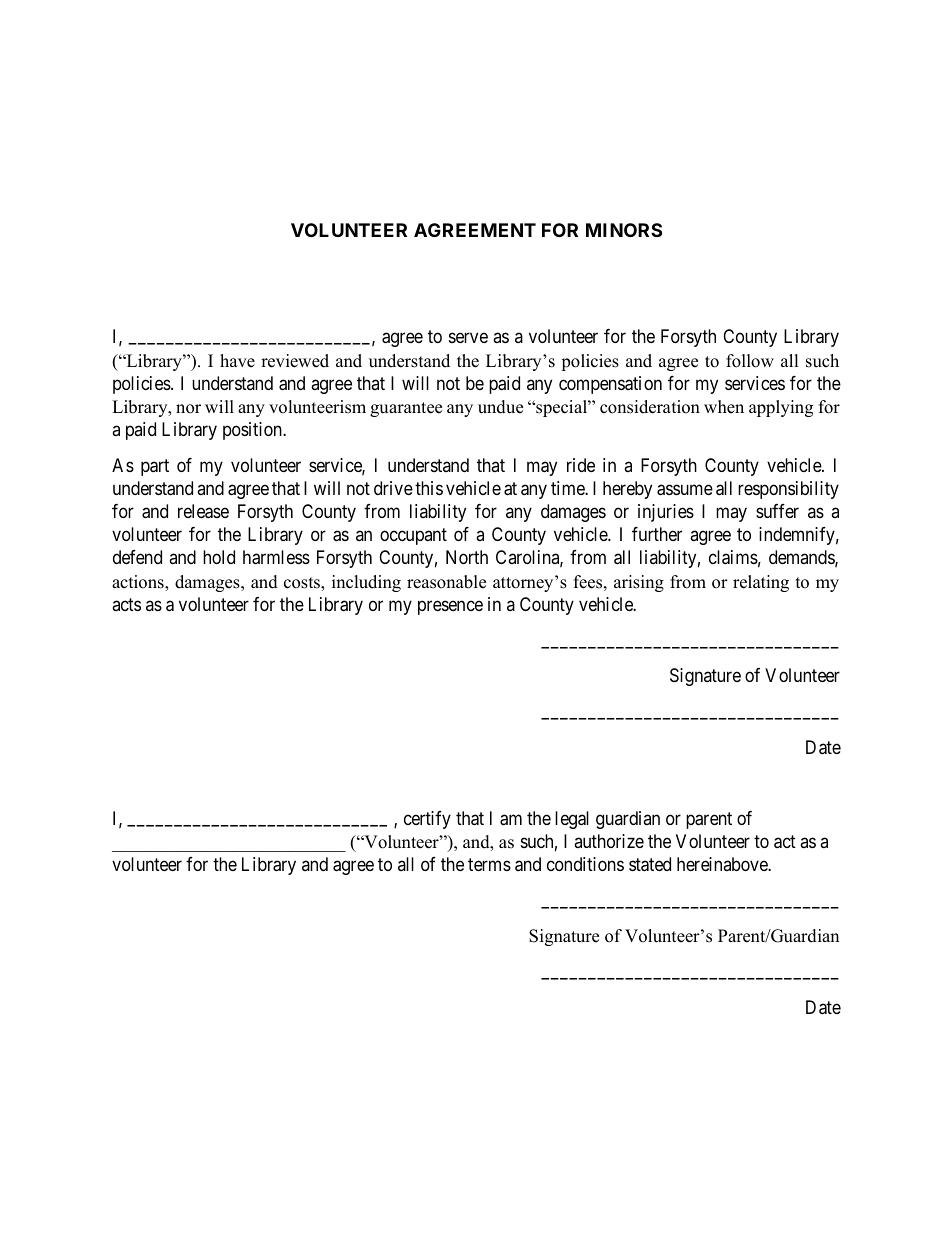 The width and height of the screenshot is (952, 1233). What do you see at coordinates (489, 864) in the screenshot?
I see `terms` at bounding box center [489, 864].
